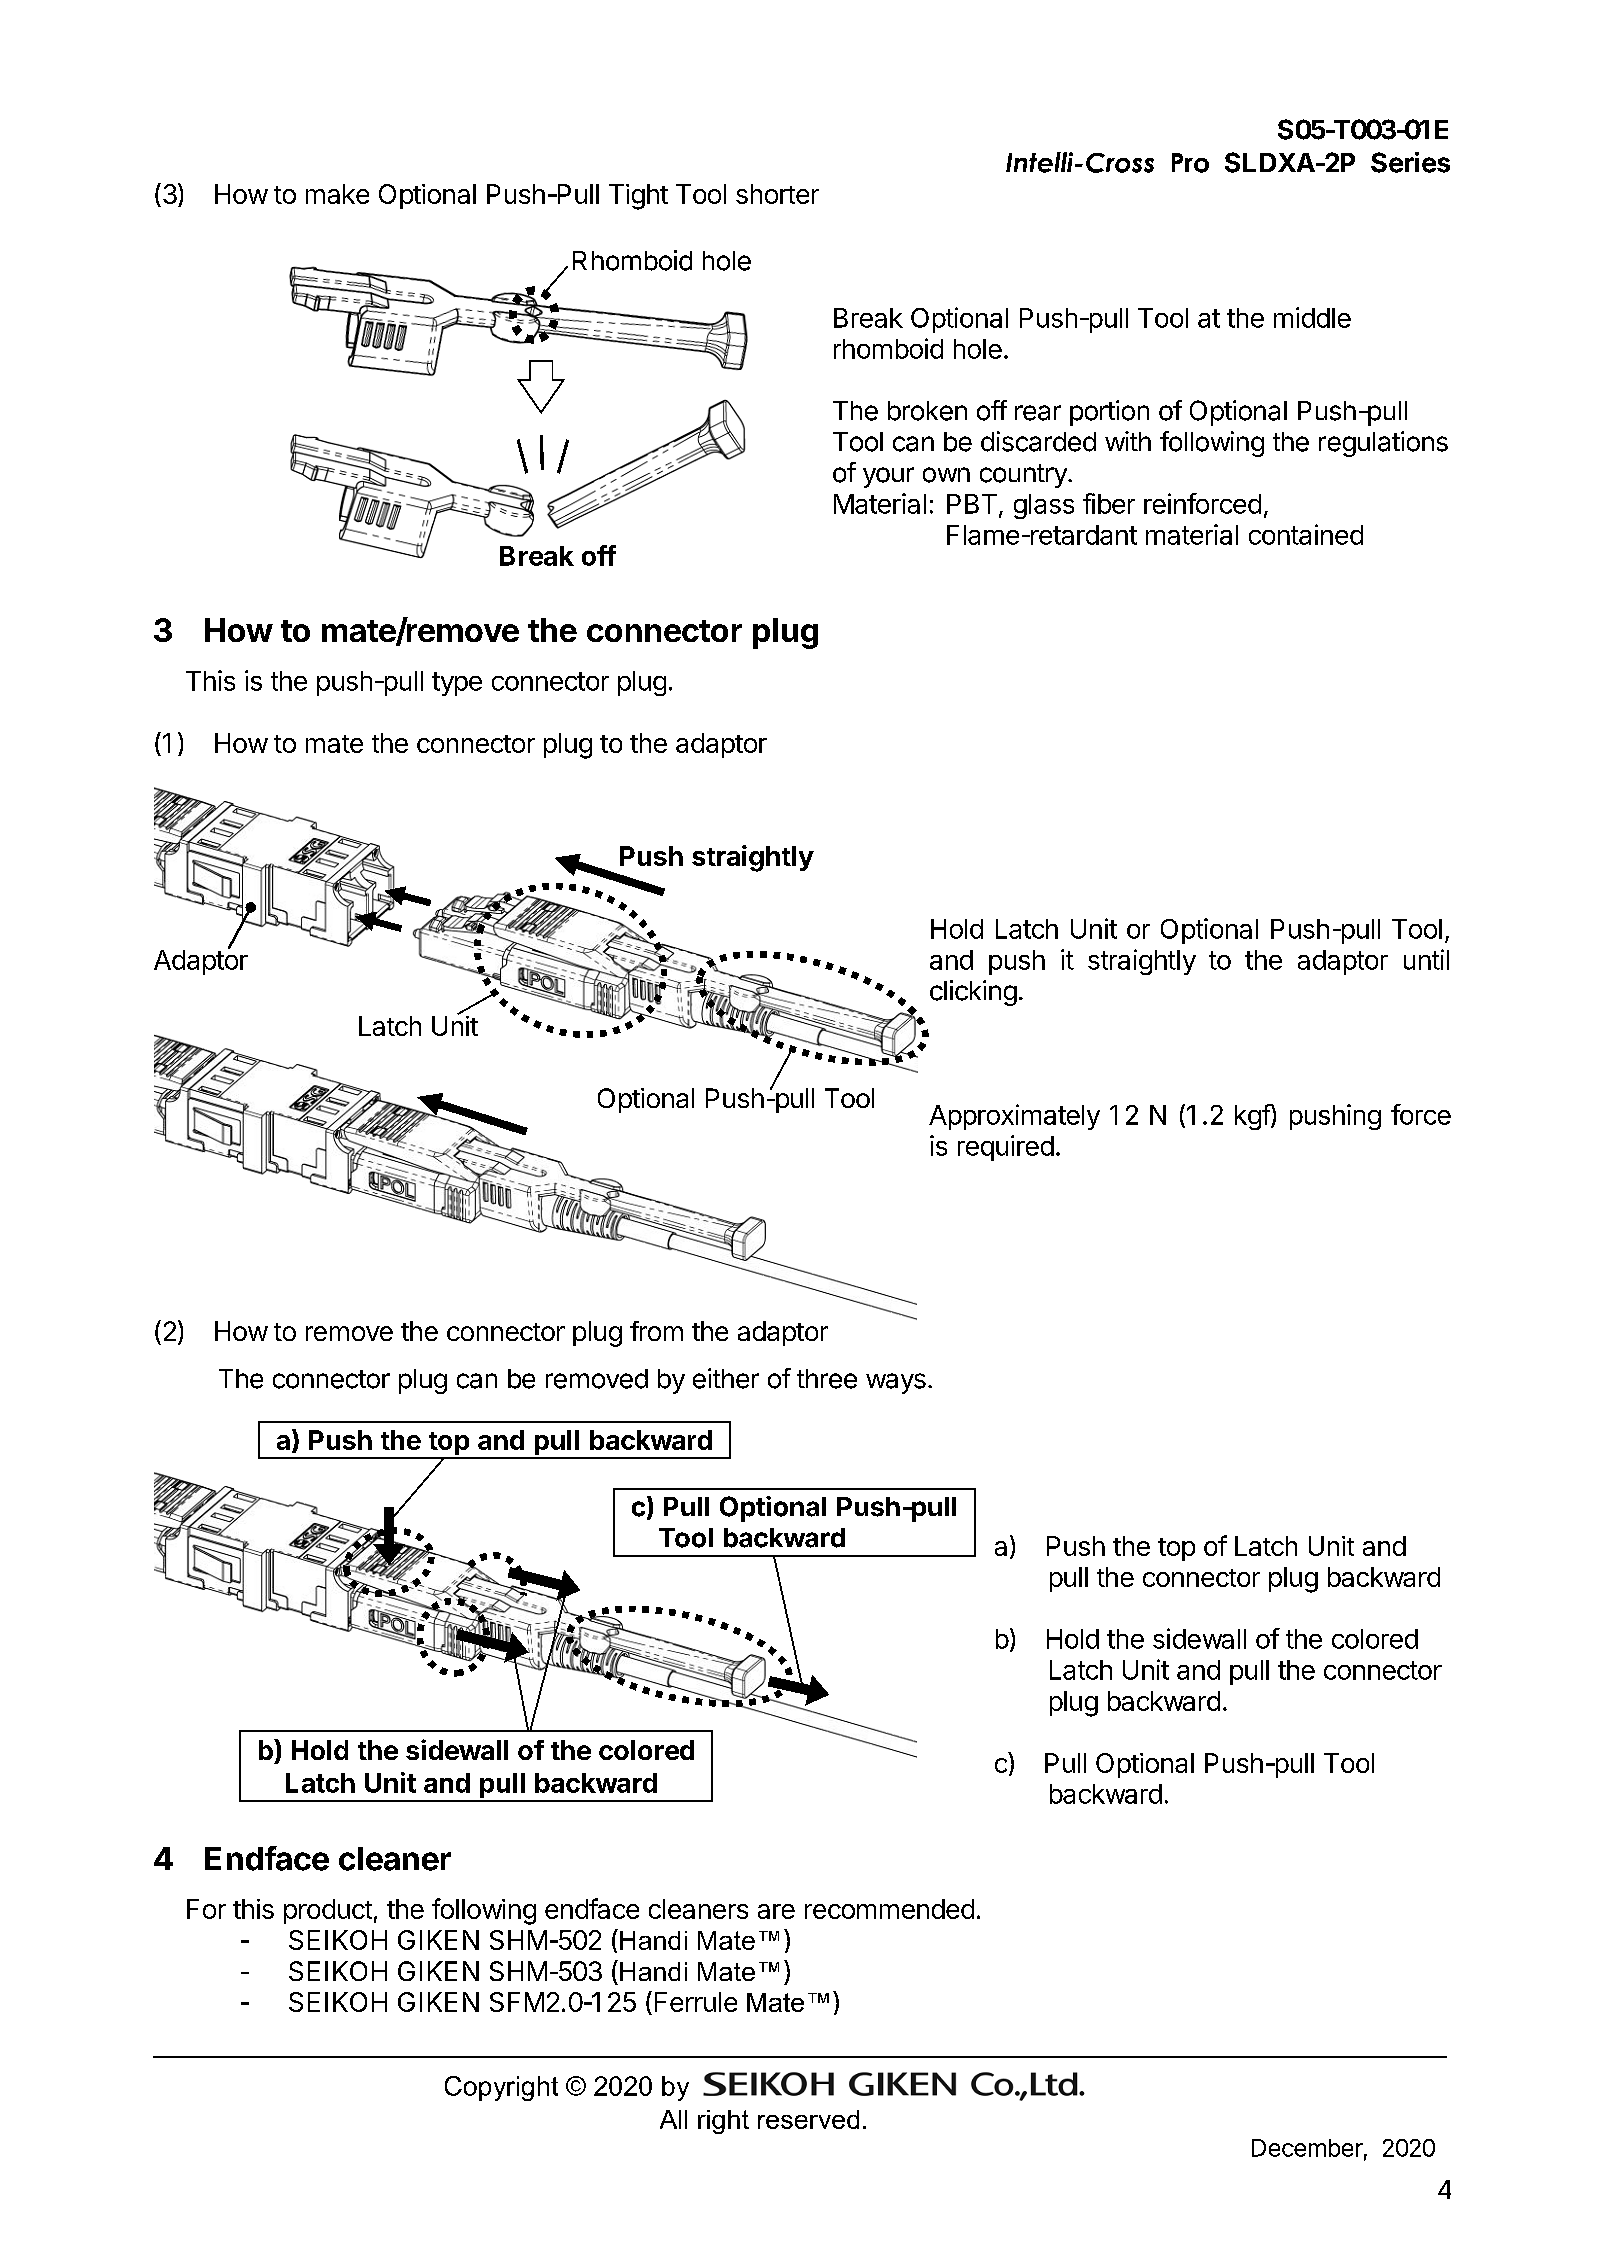 This image has height=2268, width=1604. I want to click on shorter, so click(777, 194).
